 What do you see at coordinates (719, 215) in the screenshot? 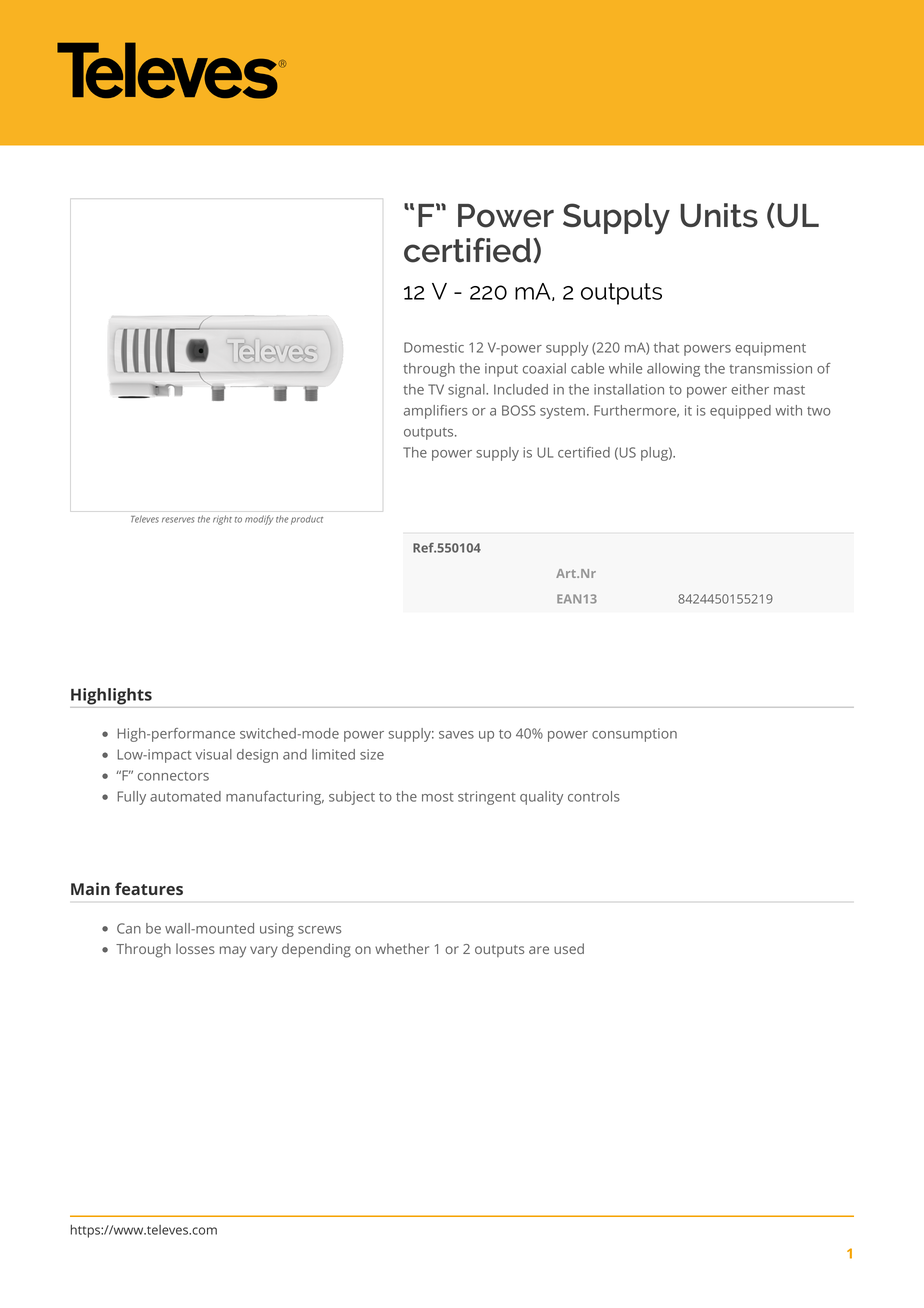
I see `Units` at bounding box center [719, 215].
